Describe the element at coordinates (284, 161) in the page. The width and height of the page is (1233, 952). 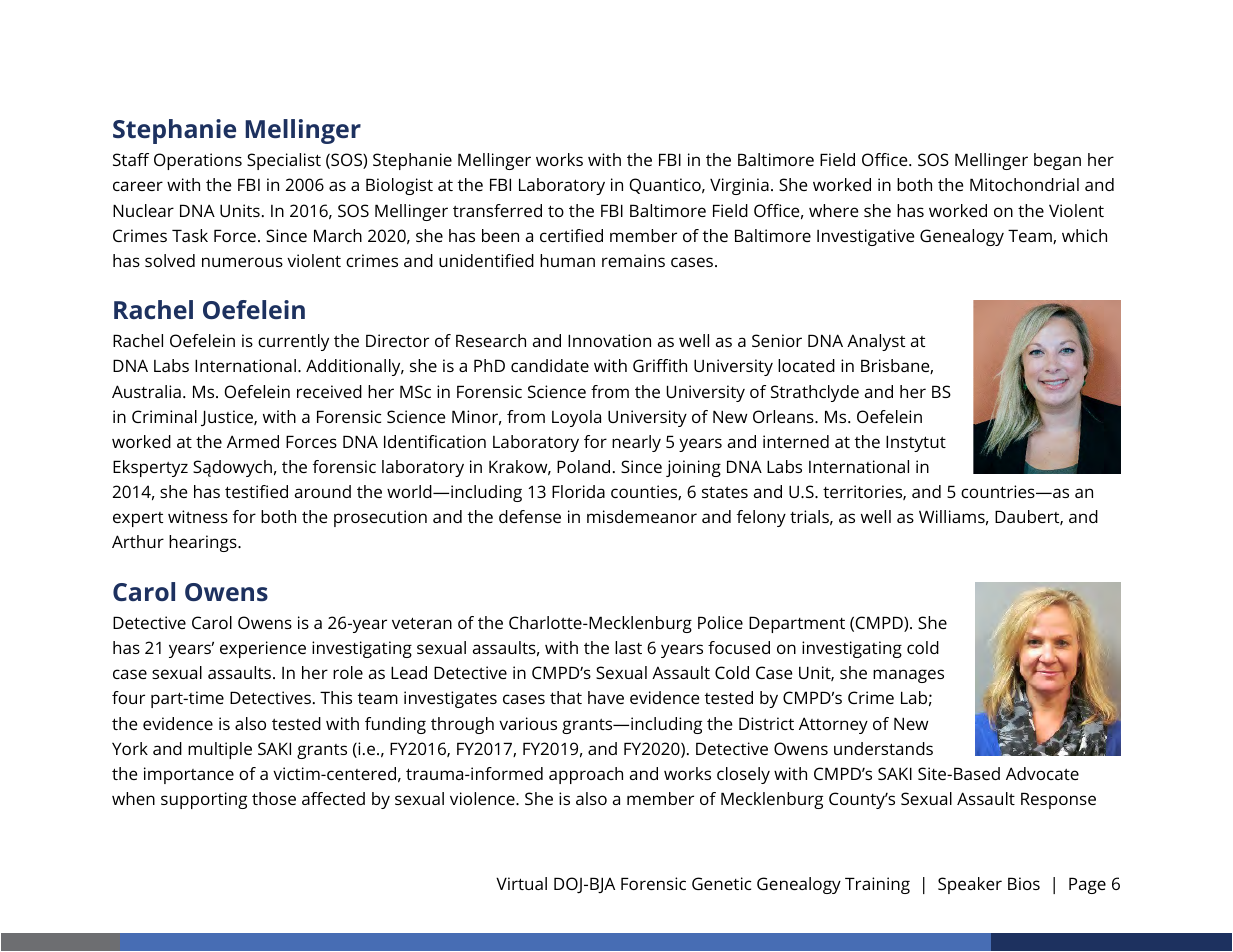
I see `Specialist` at that location.
